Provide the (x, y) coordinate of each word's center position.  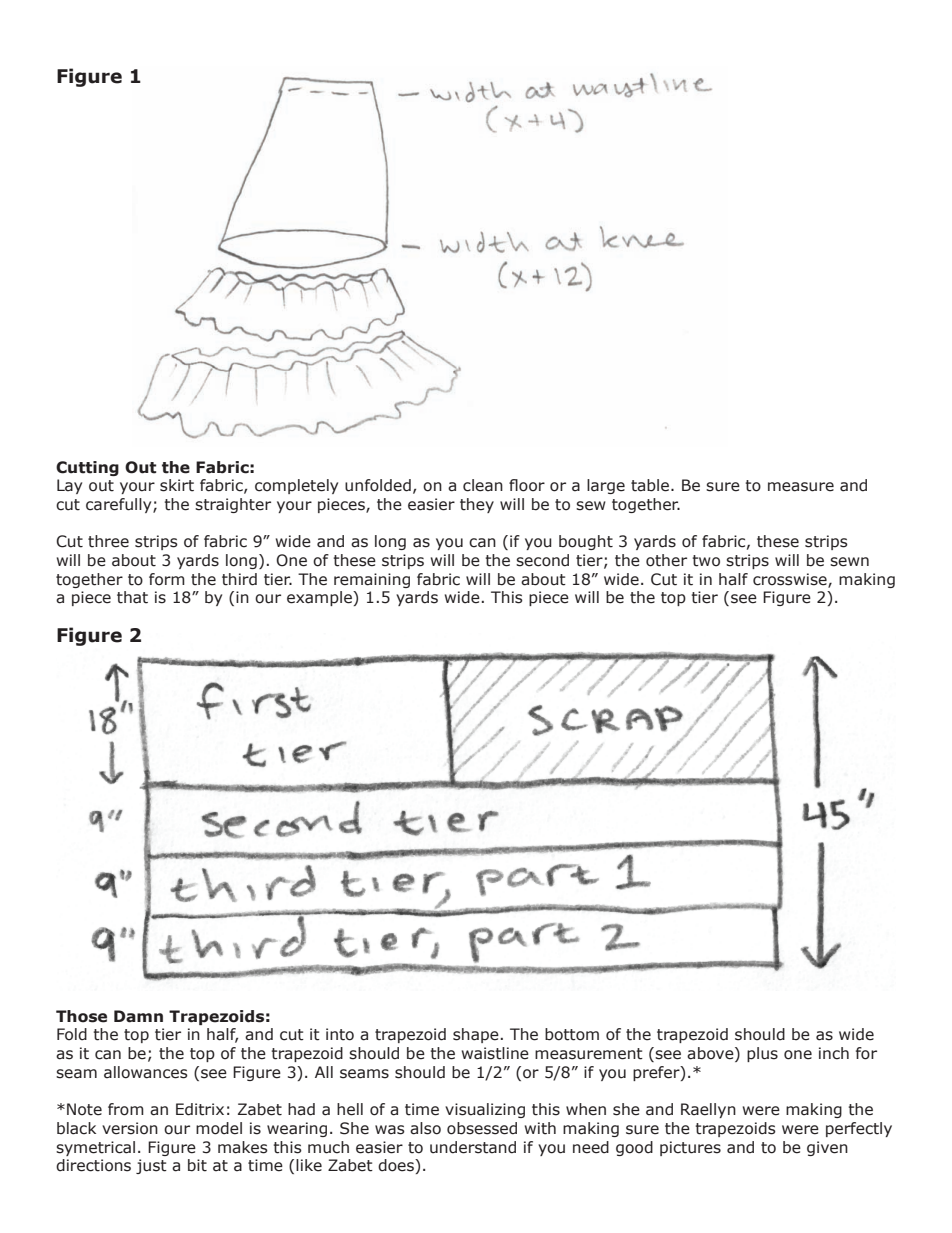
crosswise (791, 580)
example (320, 598)
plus (762, 1054)
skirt (177, 485)
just (151, 1166)
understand (473, 1147)
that (132, 597)
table (650, 485)
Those (81, 1016)
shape (476, 1035)
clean (483, 485)
